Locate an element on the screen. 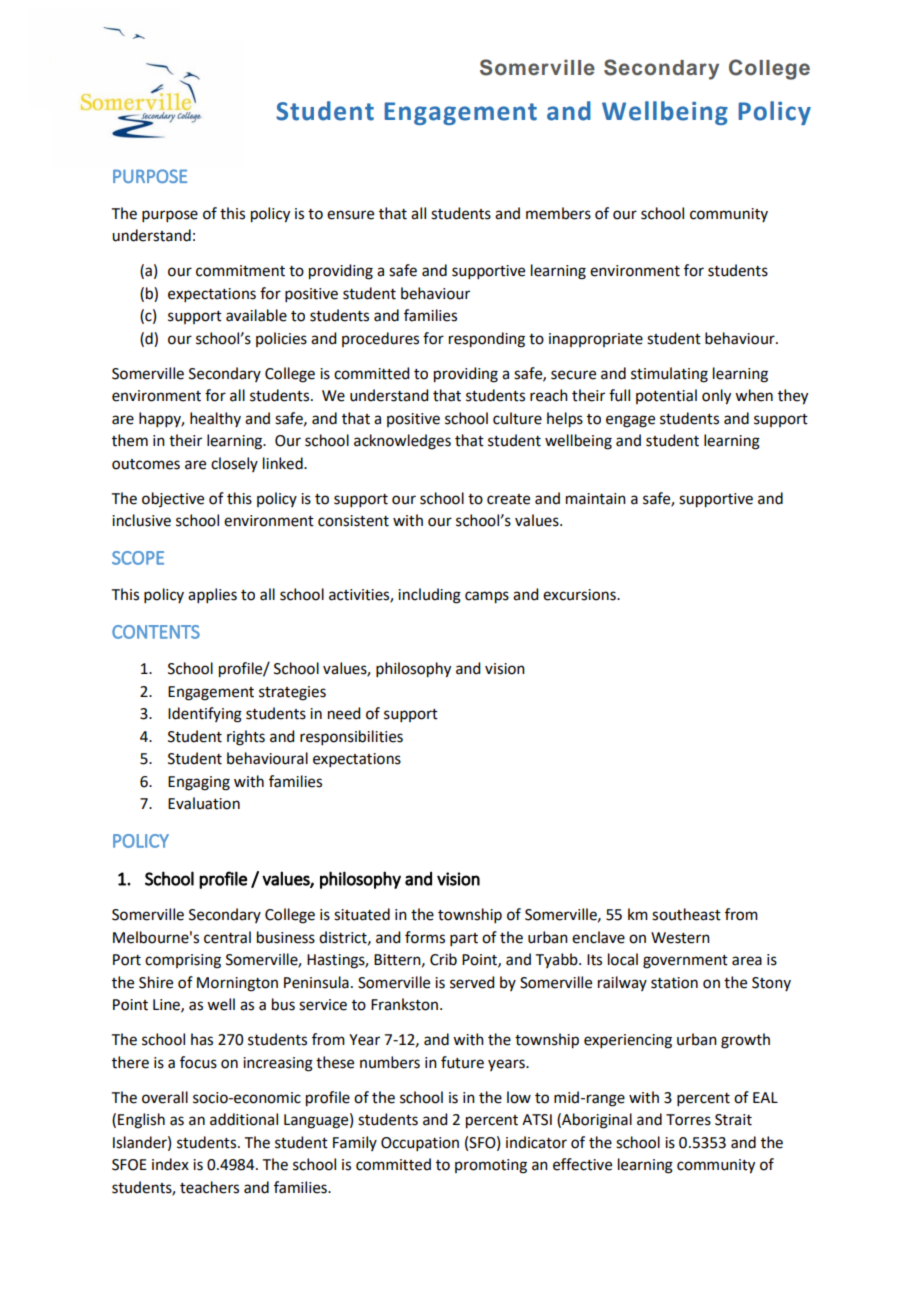 This screenshot has height=1308, width=924. inappropriate is located at coordinates (596, 340).
